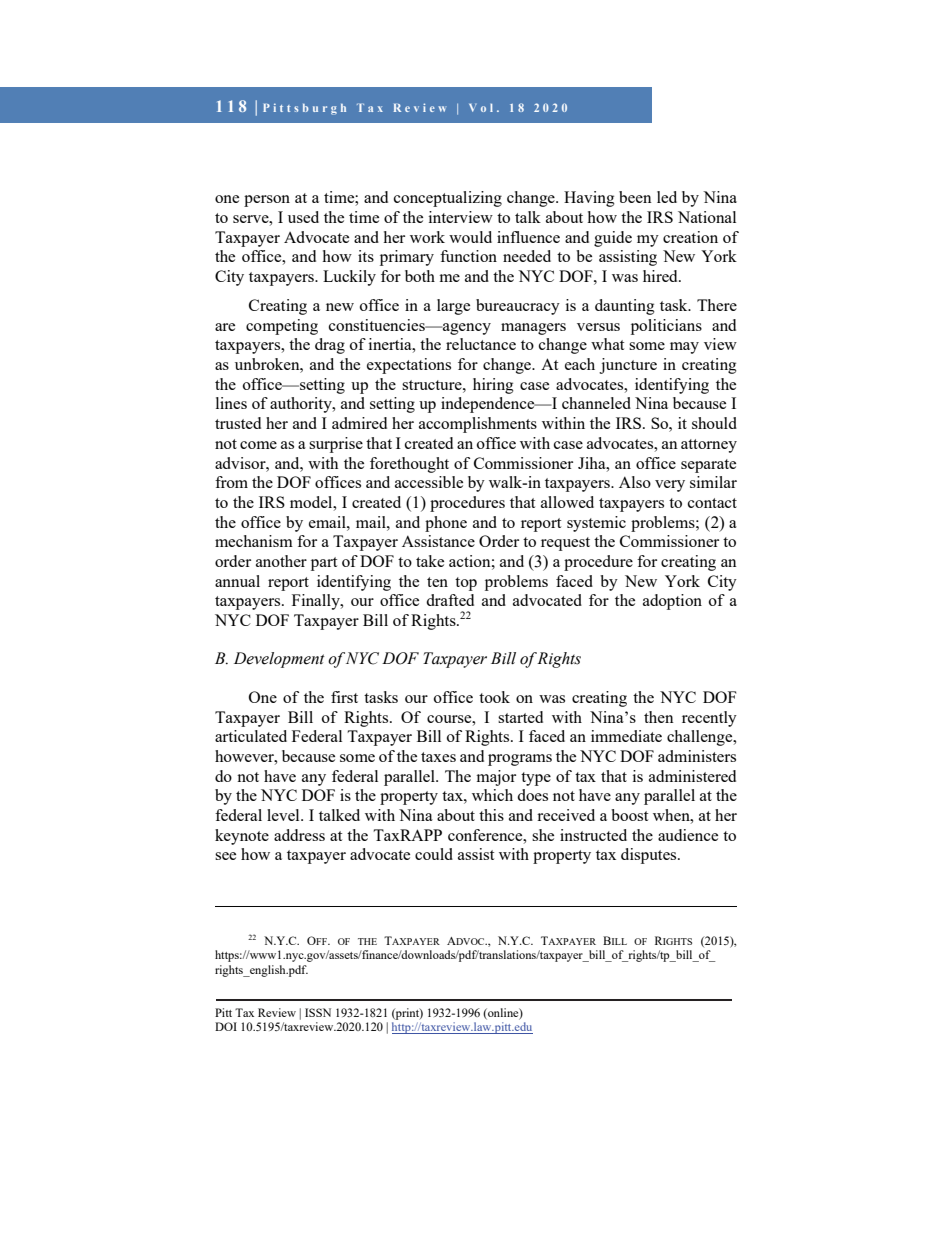 The height and width of the document is (1233, 952). What do you see at coordinates (494, 697) in the document?
I see `took` at bounding box center [494, 697].
